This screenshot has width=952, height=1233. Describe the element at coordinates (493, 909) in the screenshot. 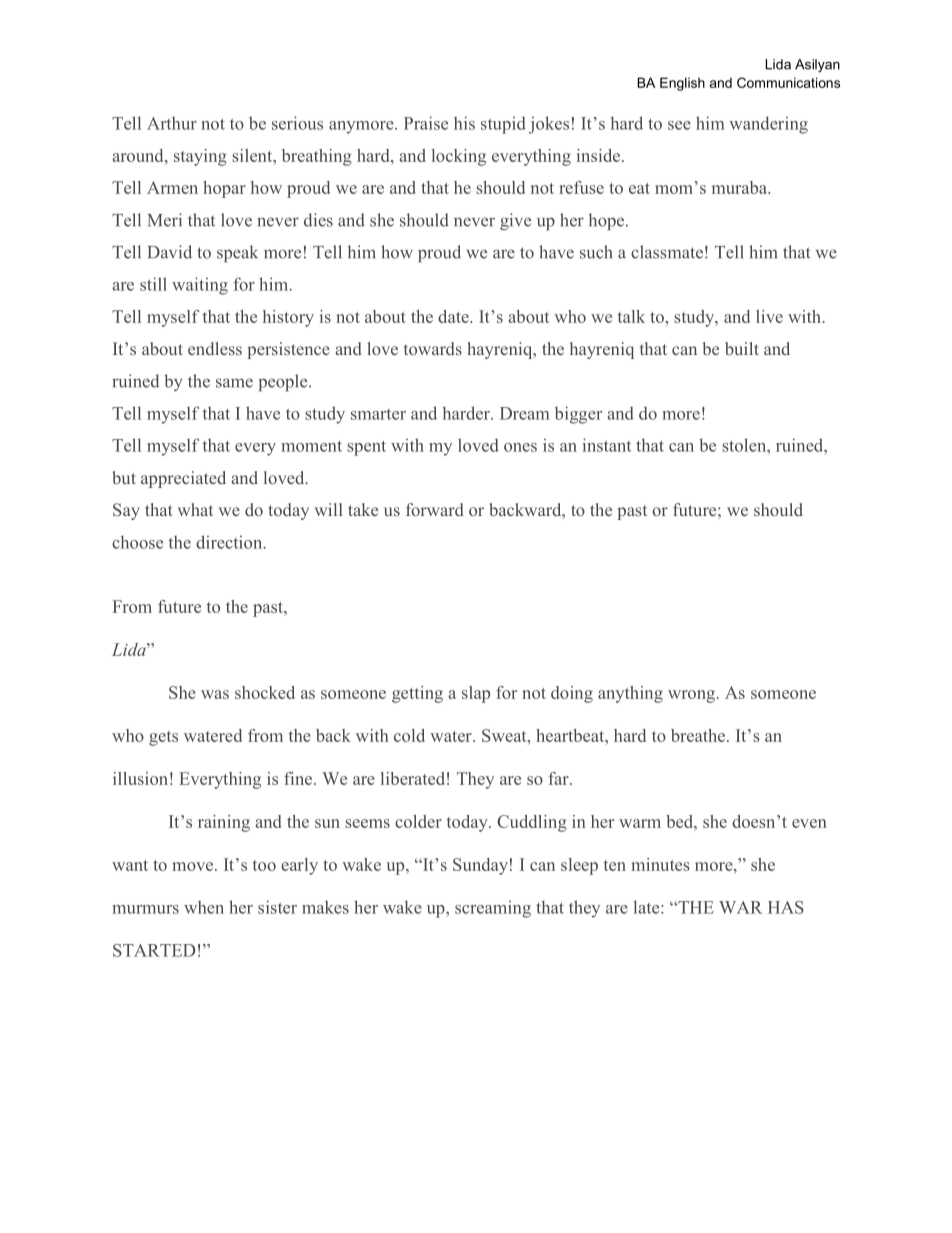

I see `screaming` at that location.
